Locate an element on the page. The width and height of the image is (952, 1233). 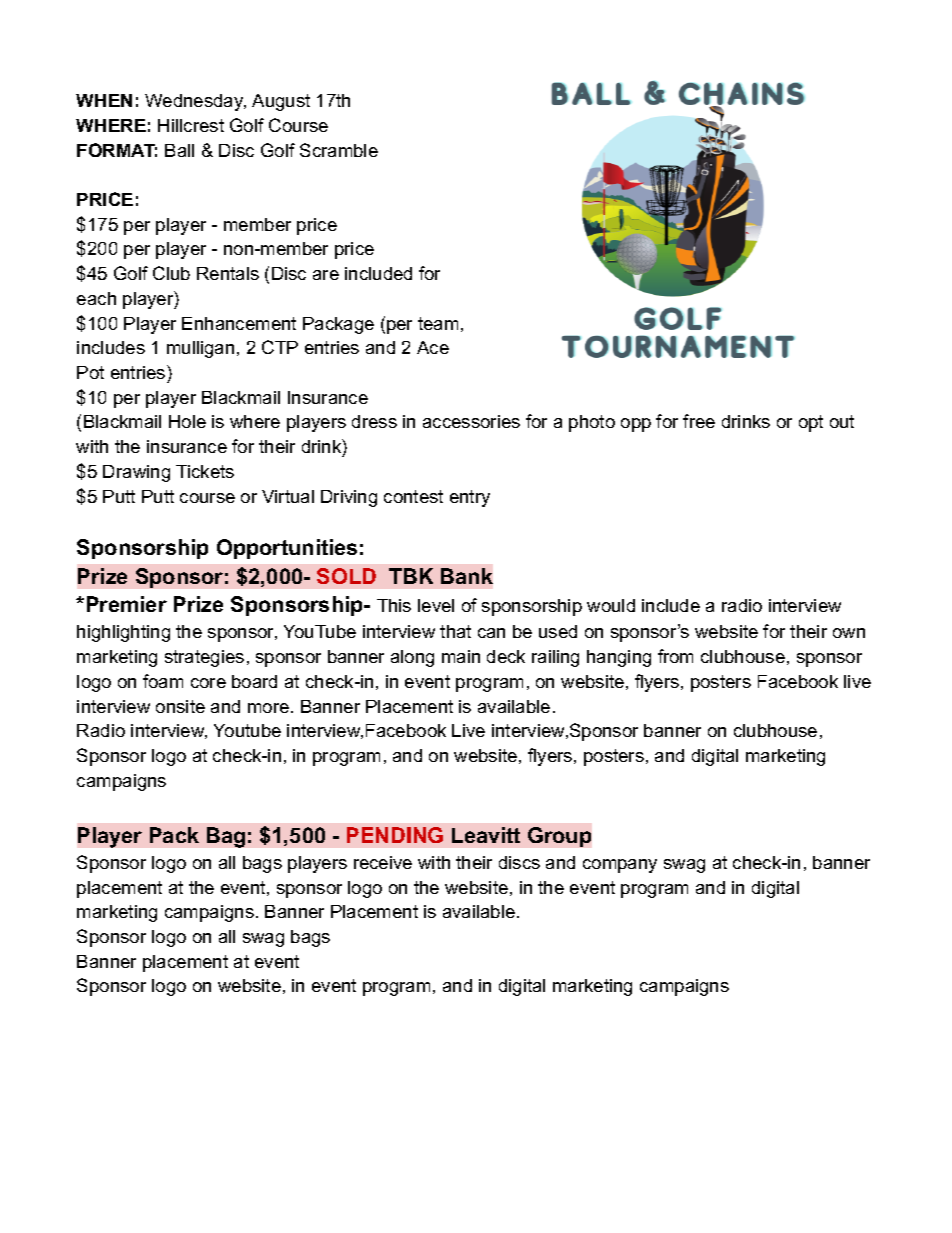
Tickets is located at coordinates (205, 471).
